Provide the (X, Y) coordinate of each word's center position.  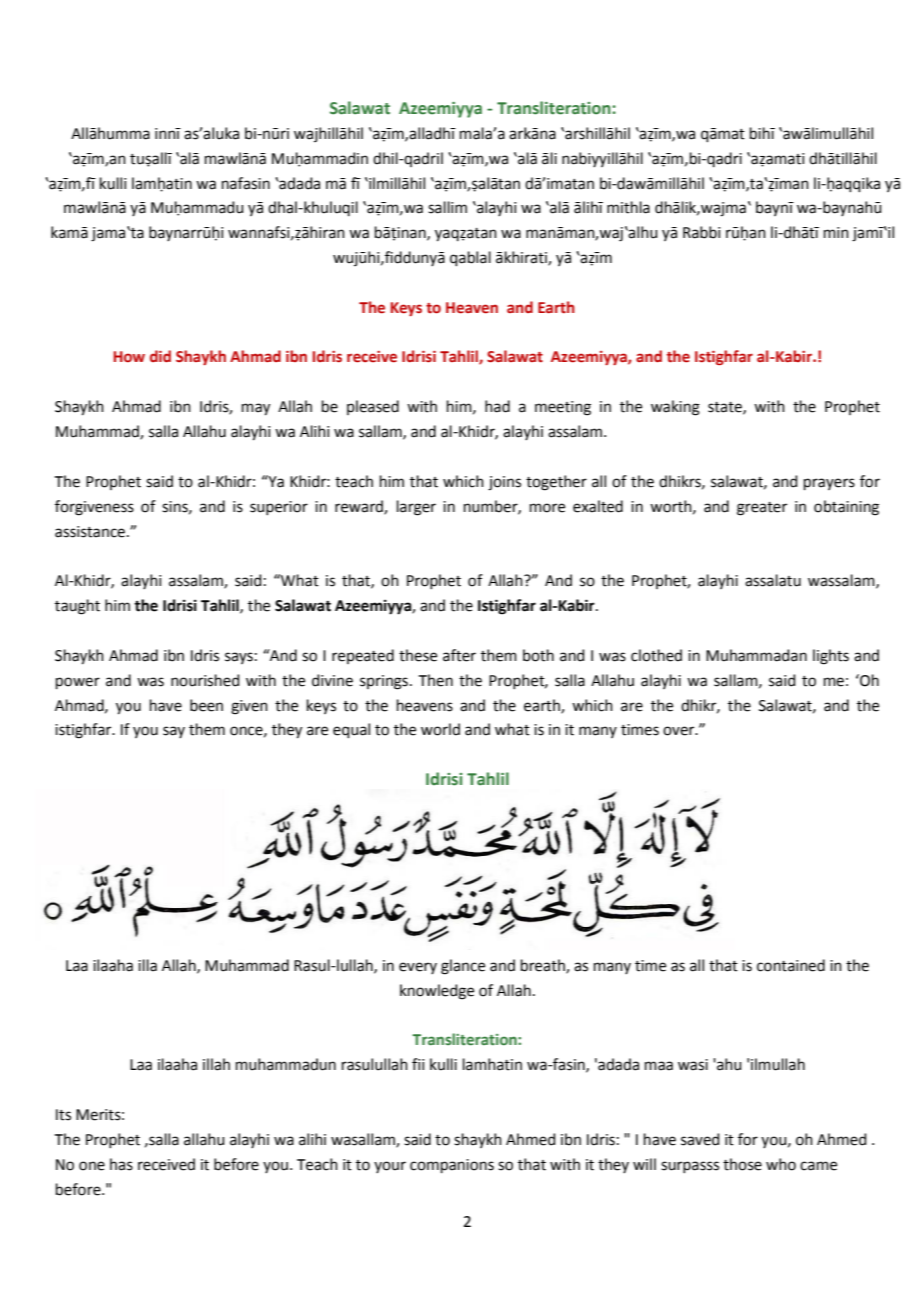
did (160, 356)
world (440, 729)
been (206, 705)
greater (762, 509)
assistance (91, 532)
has (121, 1164)
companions (452, 1166)
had (497, 406)
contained (791, 965)
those (742, 1164)
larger (416, 508)
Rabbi (701, 232)
